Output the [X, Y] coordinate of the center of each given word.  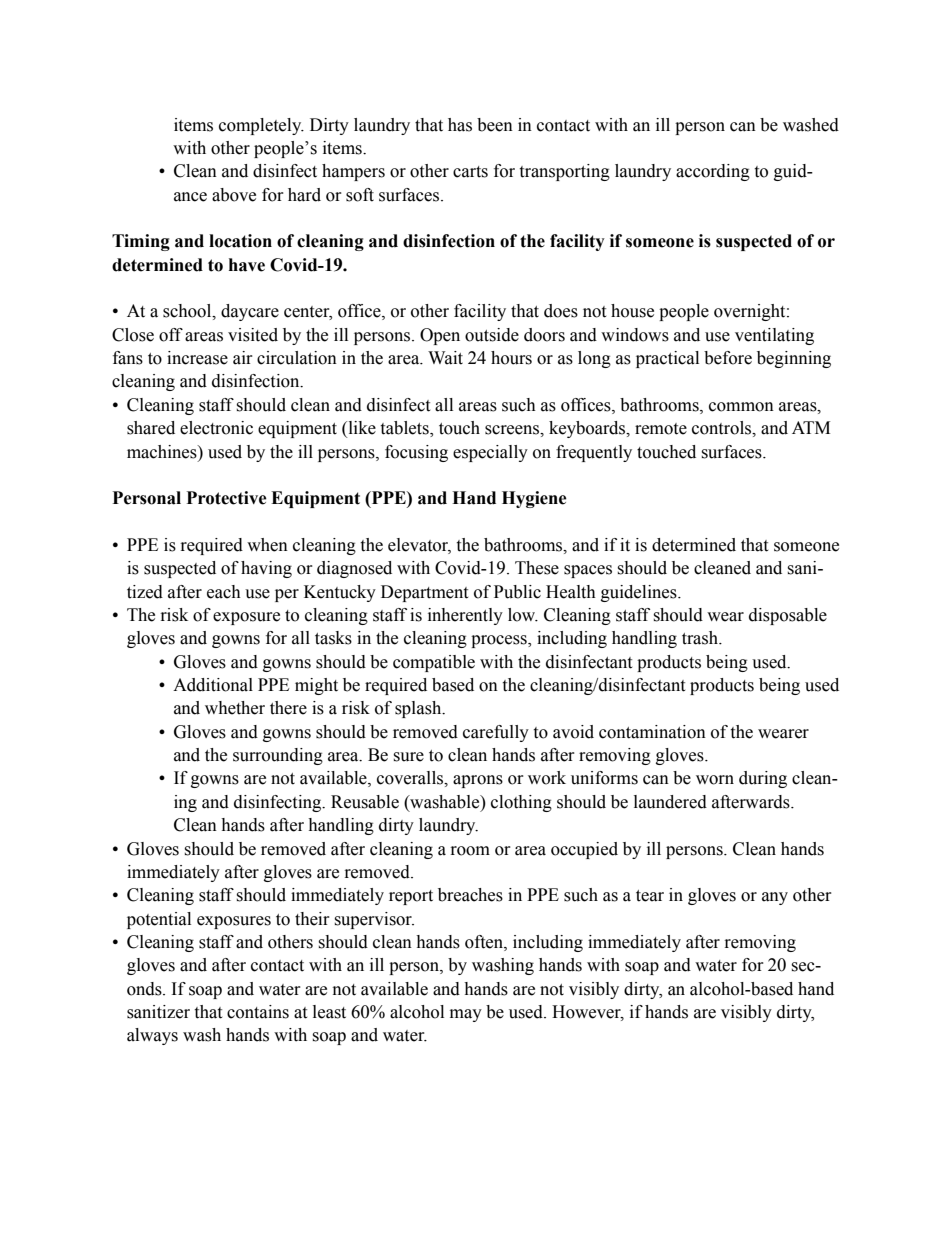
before [728, 358]
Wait [445, 358]
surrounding [278, 756]
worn [715, 780]
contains [258, 1012]
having [266, 569]
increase [197, 358]
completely [261, 126]
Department [424, 593]
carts [470, 172]
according [713, 172]
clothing [521, 803]
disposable [788, 616]
